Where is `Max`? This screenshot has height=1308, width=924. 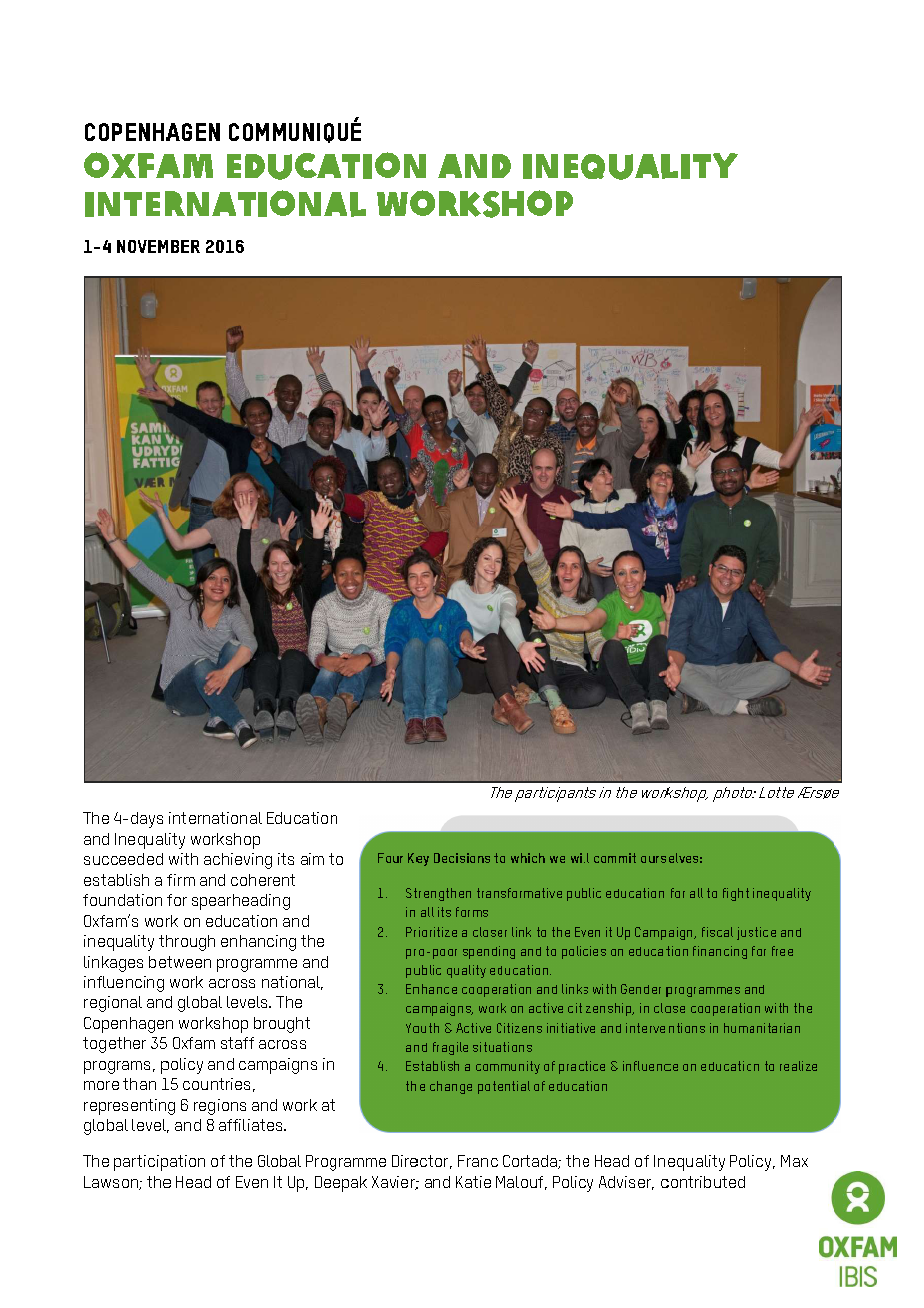 Max is located at coordinates (794, 1161).
